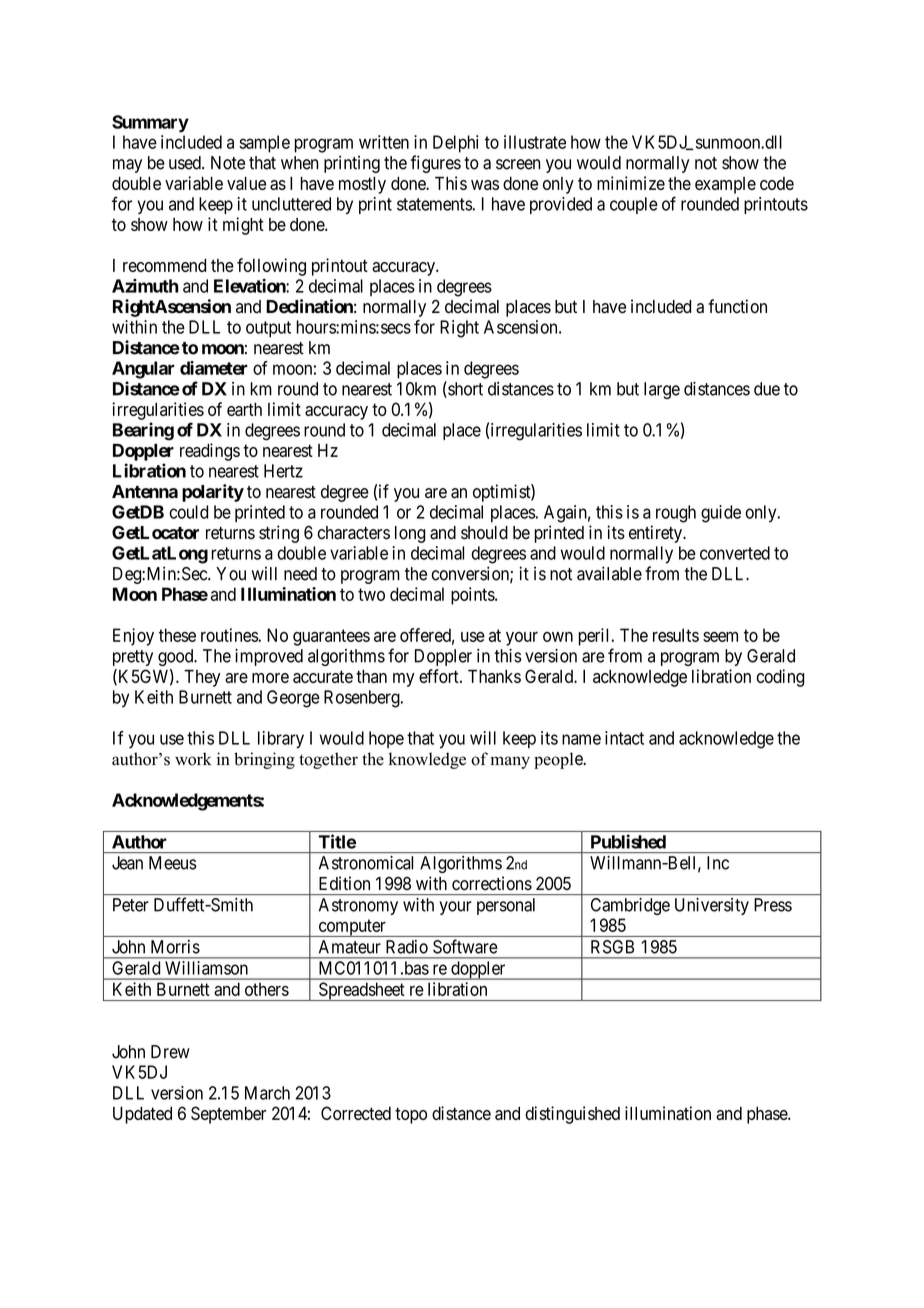  I want to click on topo, so click(411, 1115).
